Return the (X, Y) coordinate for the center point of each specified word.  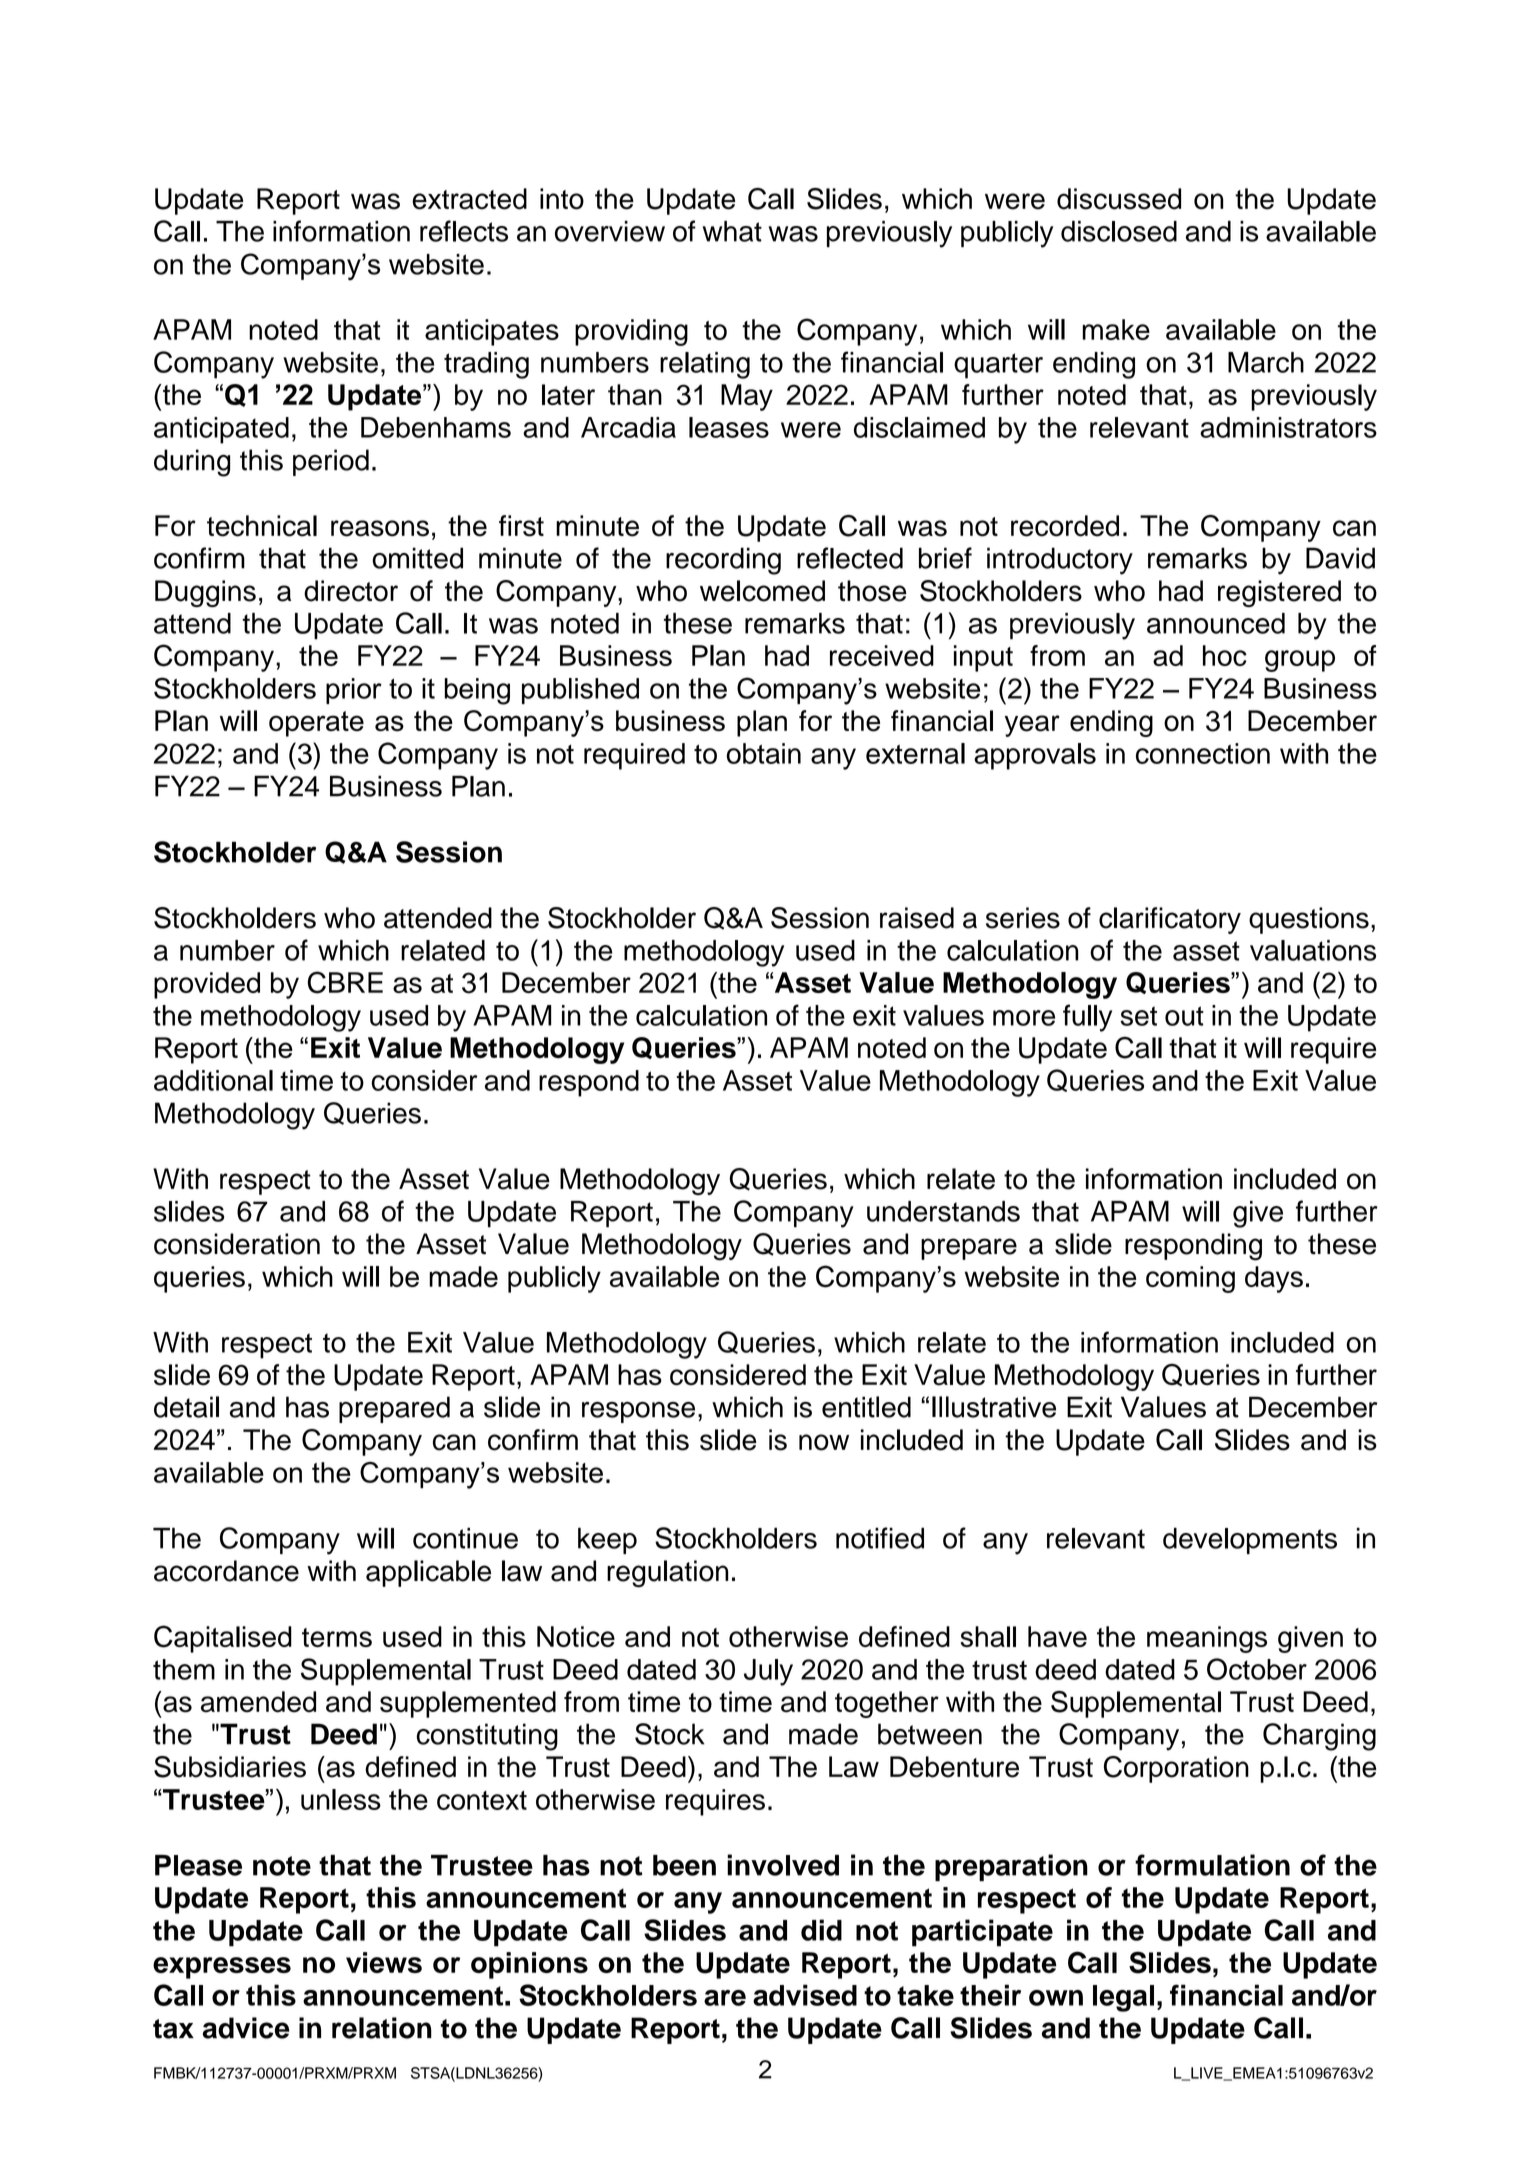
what (732, 231)
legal (1123, 1998)
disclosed (1119, 231)
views (384, 1962)
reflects (464, 231)
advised (805, 1995)
